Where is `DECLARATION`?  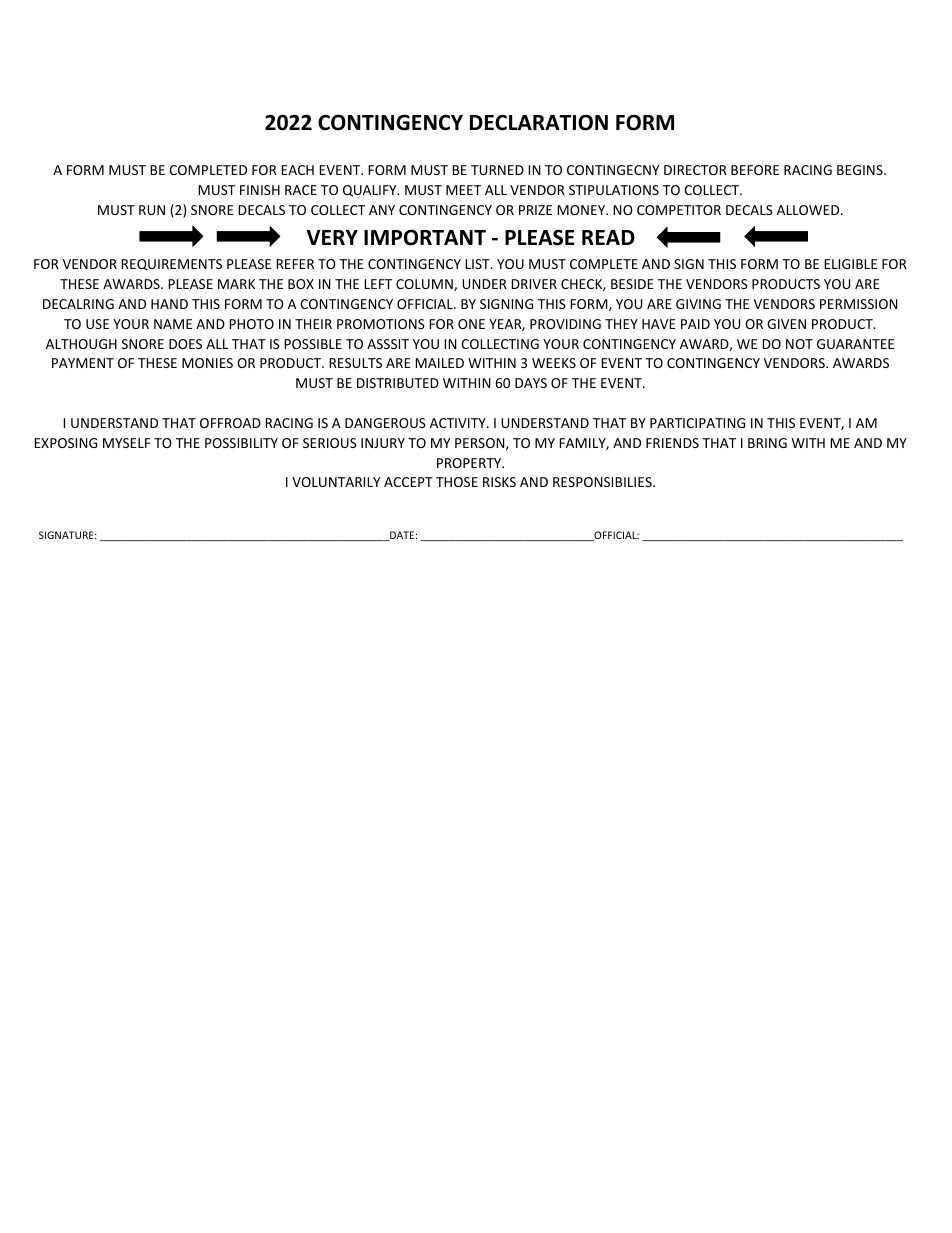
DECLARATION is located at coordinates (539, 122).
